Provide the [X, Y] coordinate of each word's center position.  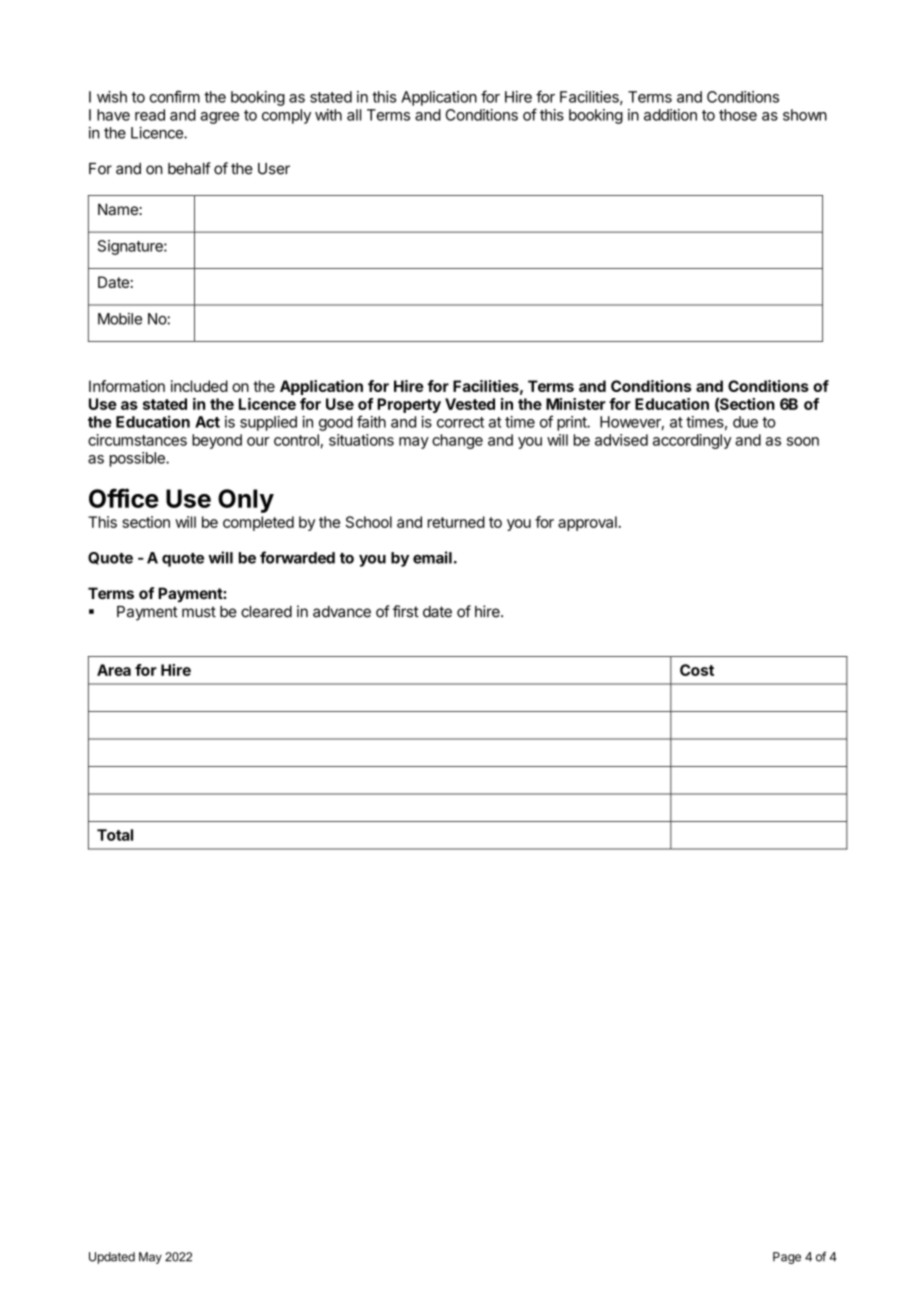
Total [115, 835]
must [199, 612]
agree [219, 118]
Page [787, 1258]
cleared [266, 612]
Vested [470, 404]
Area [114, 670]
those [738, 115]
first [406, 611]
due [745, 422]
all [354, 115]
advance [342, 612]
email [432, 557]
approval [587, 523]
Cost [697, 670]
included [199, 386]
